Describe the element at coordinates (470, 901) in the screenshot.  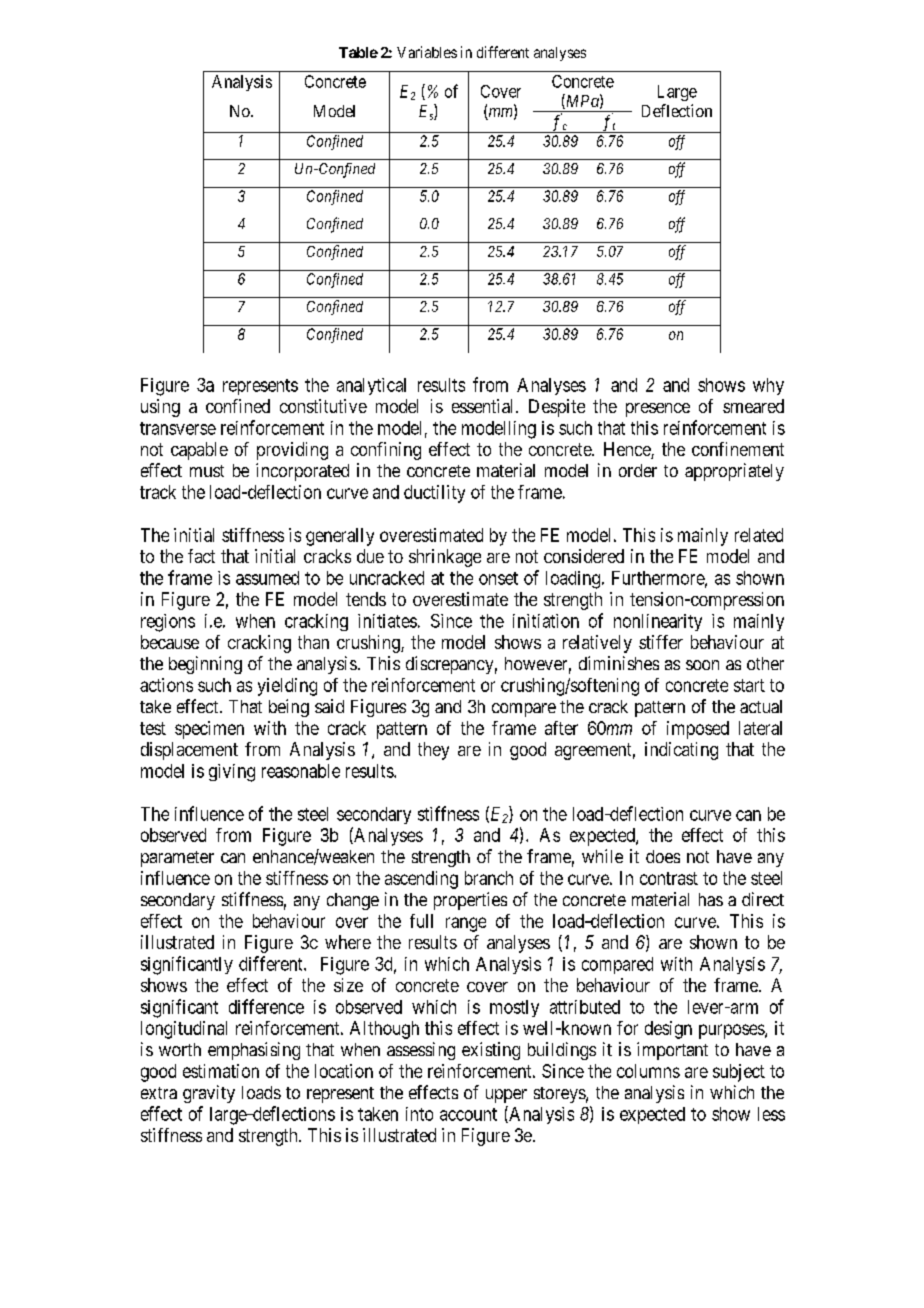
I see `properties` at that location.
